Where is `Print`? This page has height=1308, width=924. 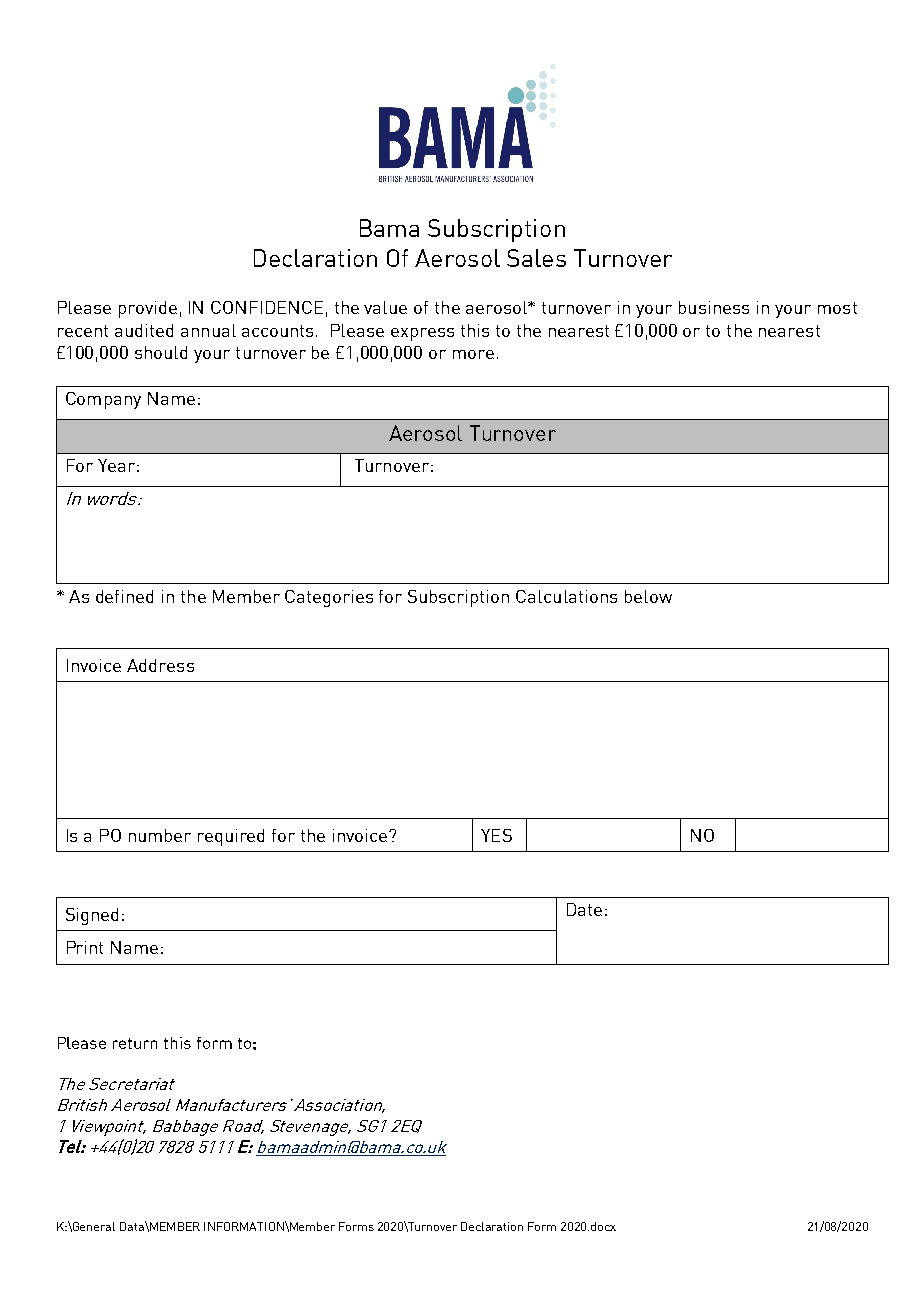
Print is located at coordinates (85, 947).
